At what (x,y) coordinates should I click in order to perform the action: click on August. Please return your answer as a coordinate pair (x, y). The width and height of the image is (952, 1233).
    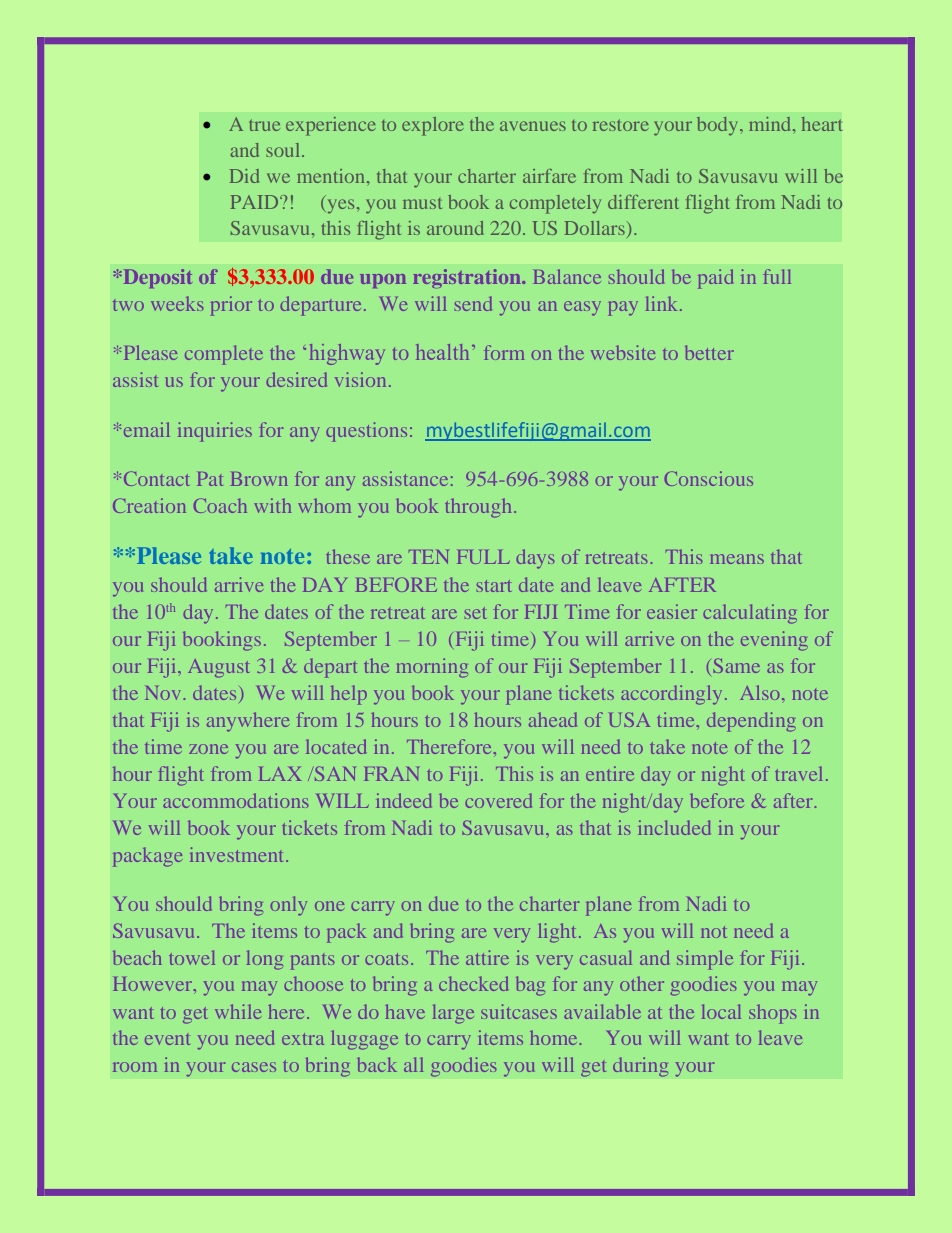
    Looking at the image, I should click on (218, 668).
